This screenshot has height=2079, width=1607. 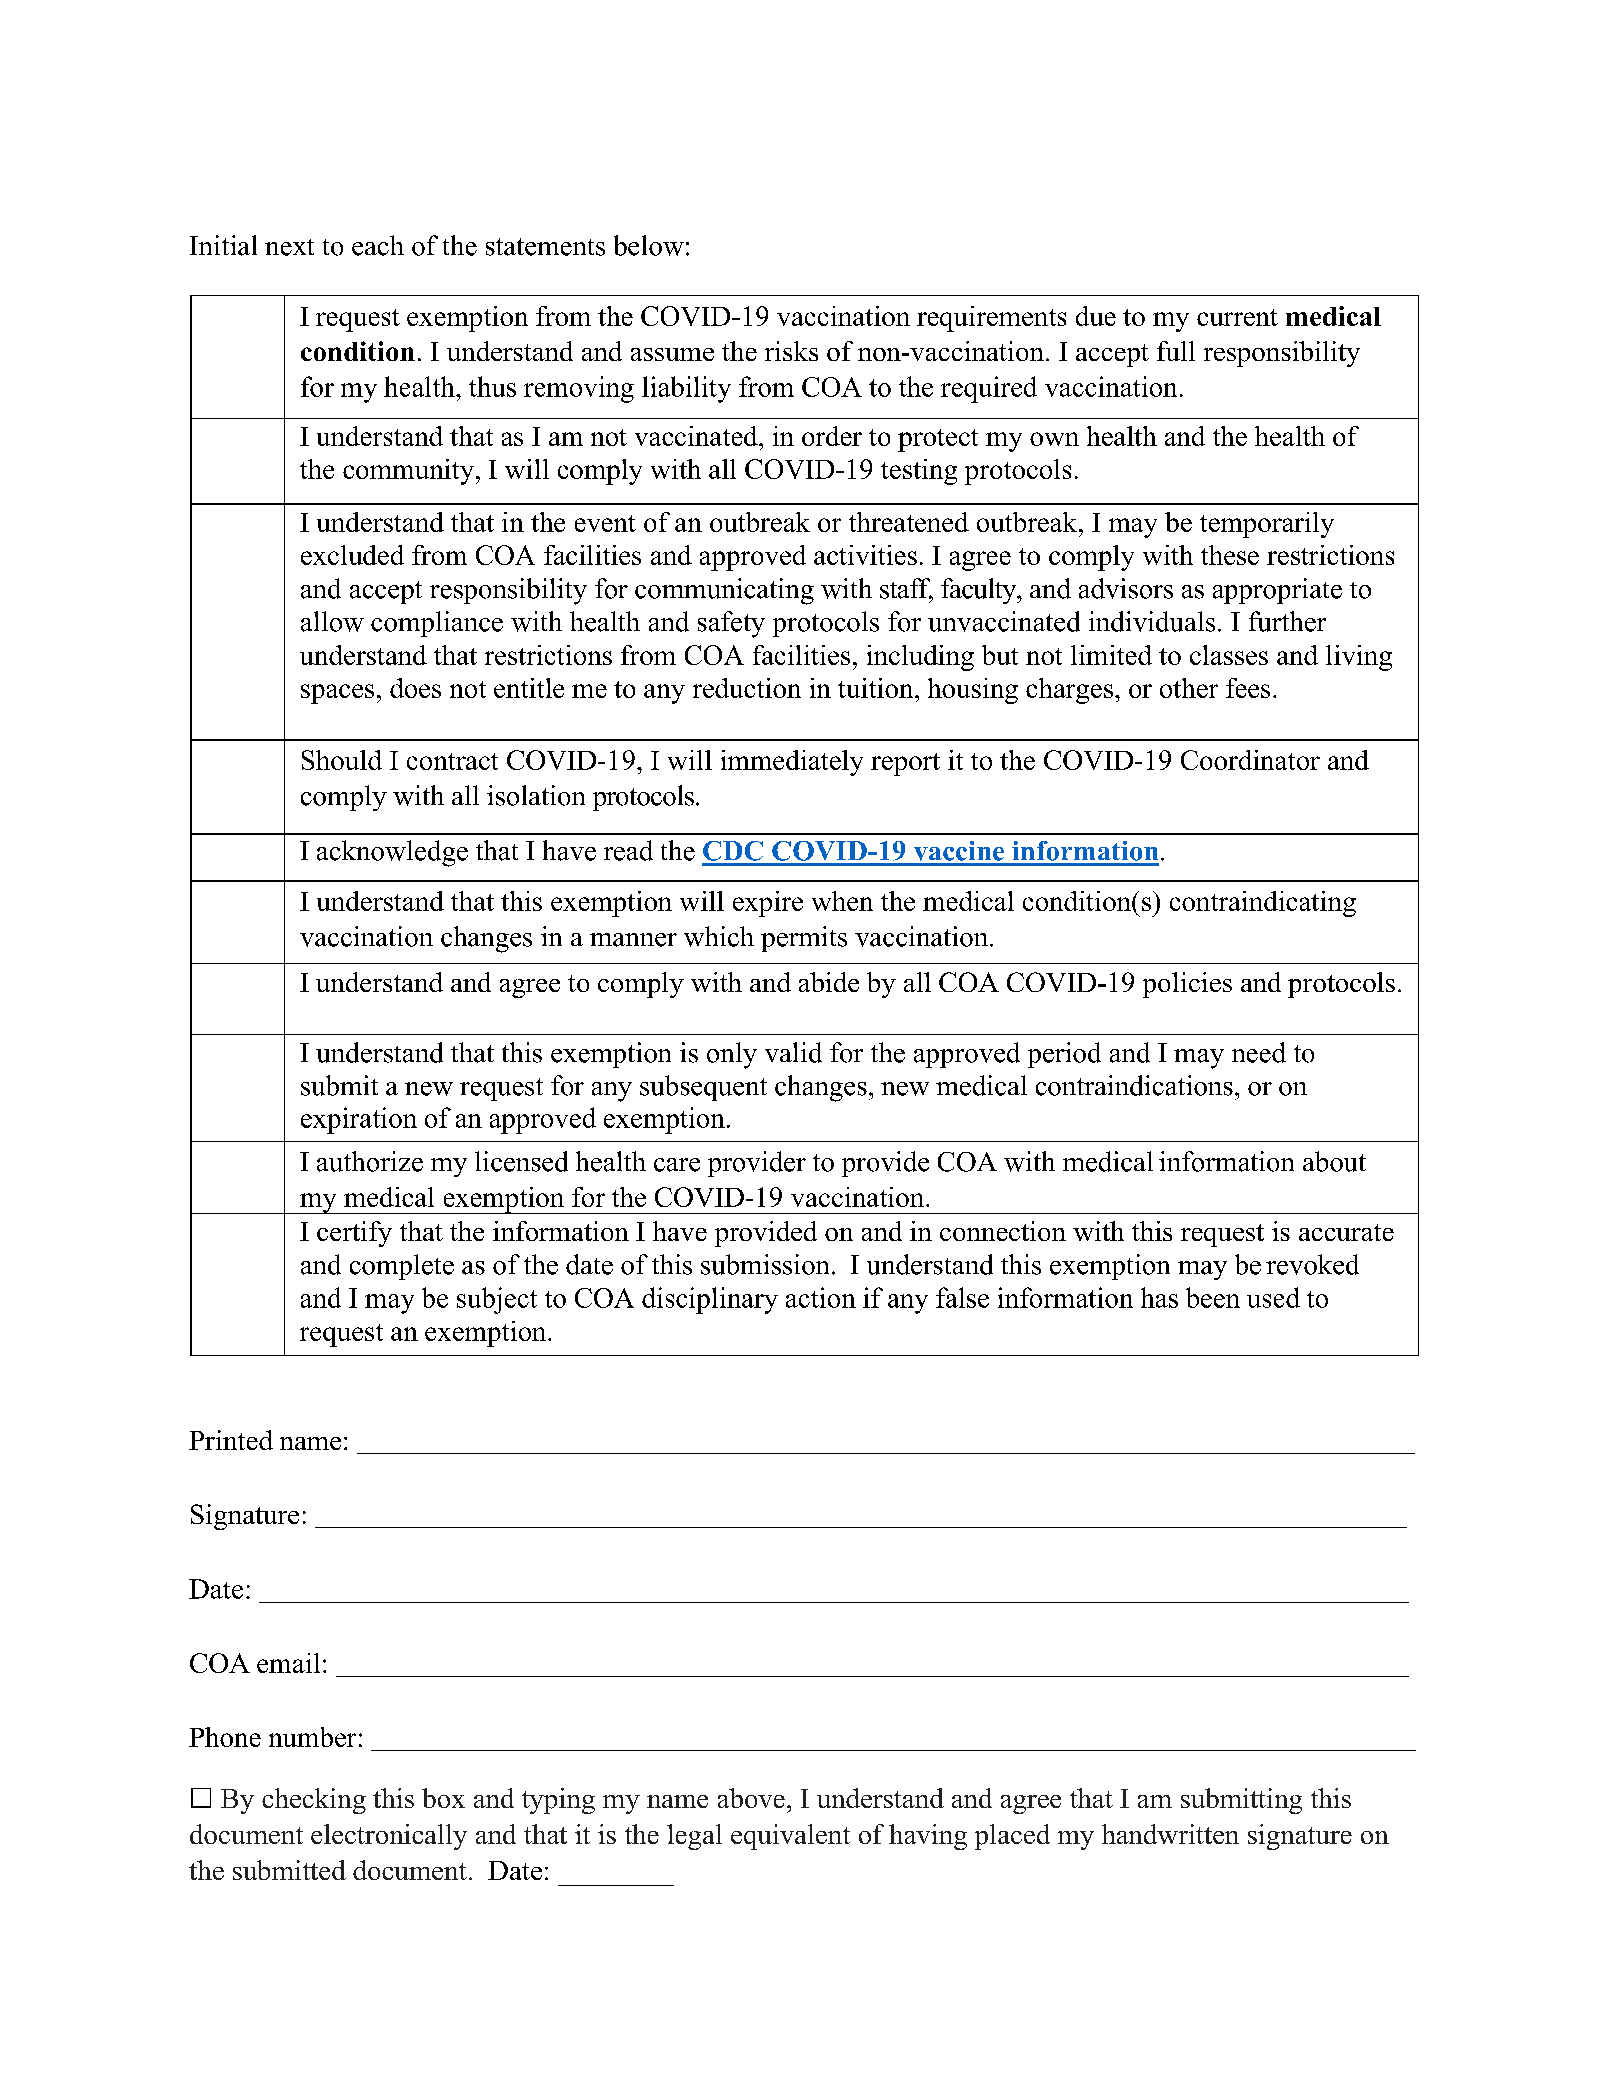 What do you see at coordinates (791, 351) in the screenshot?
I see `risks` at bounding box center [791, 351].
